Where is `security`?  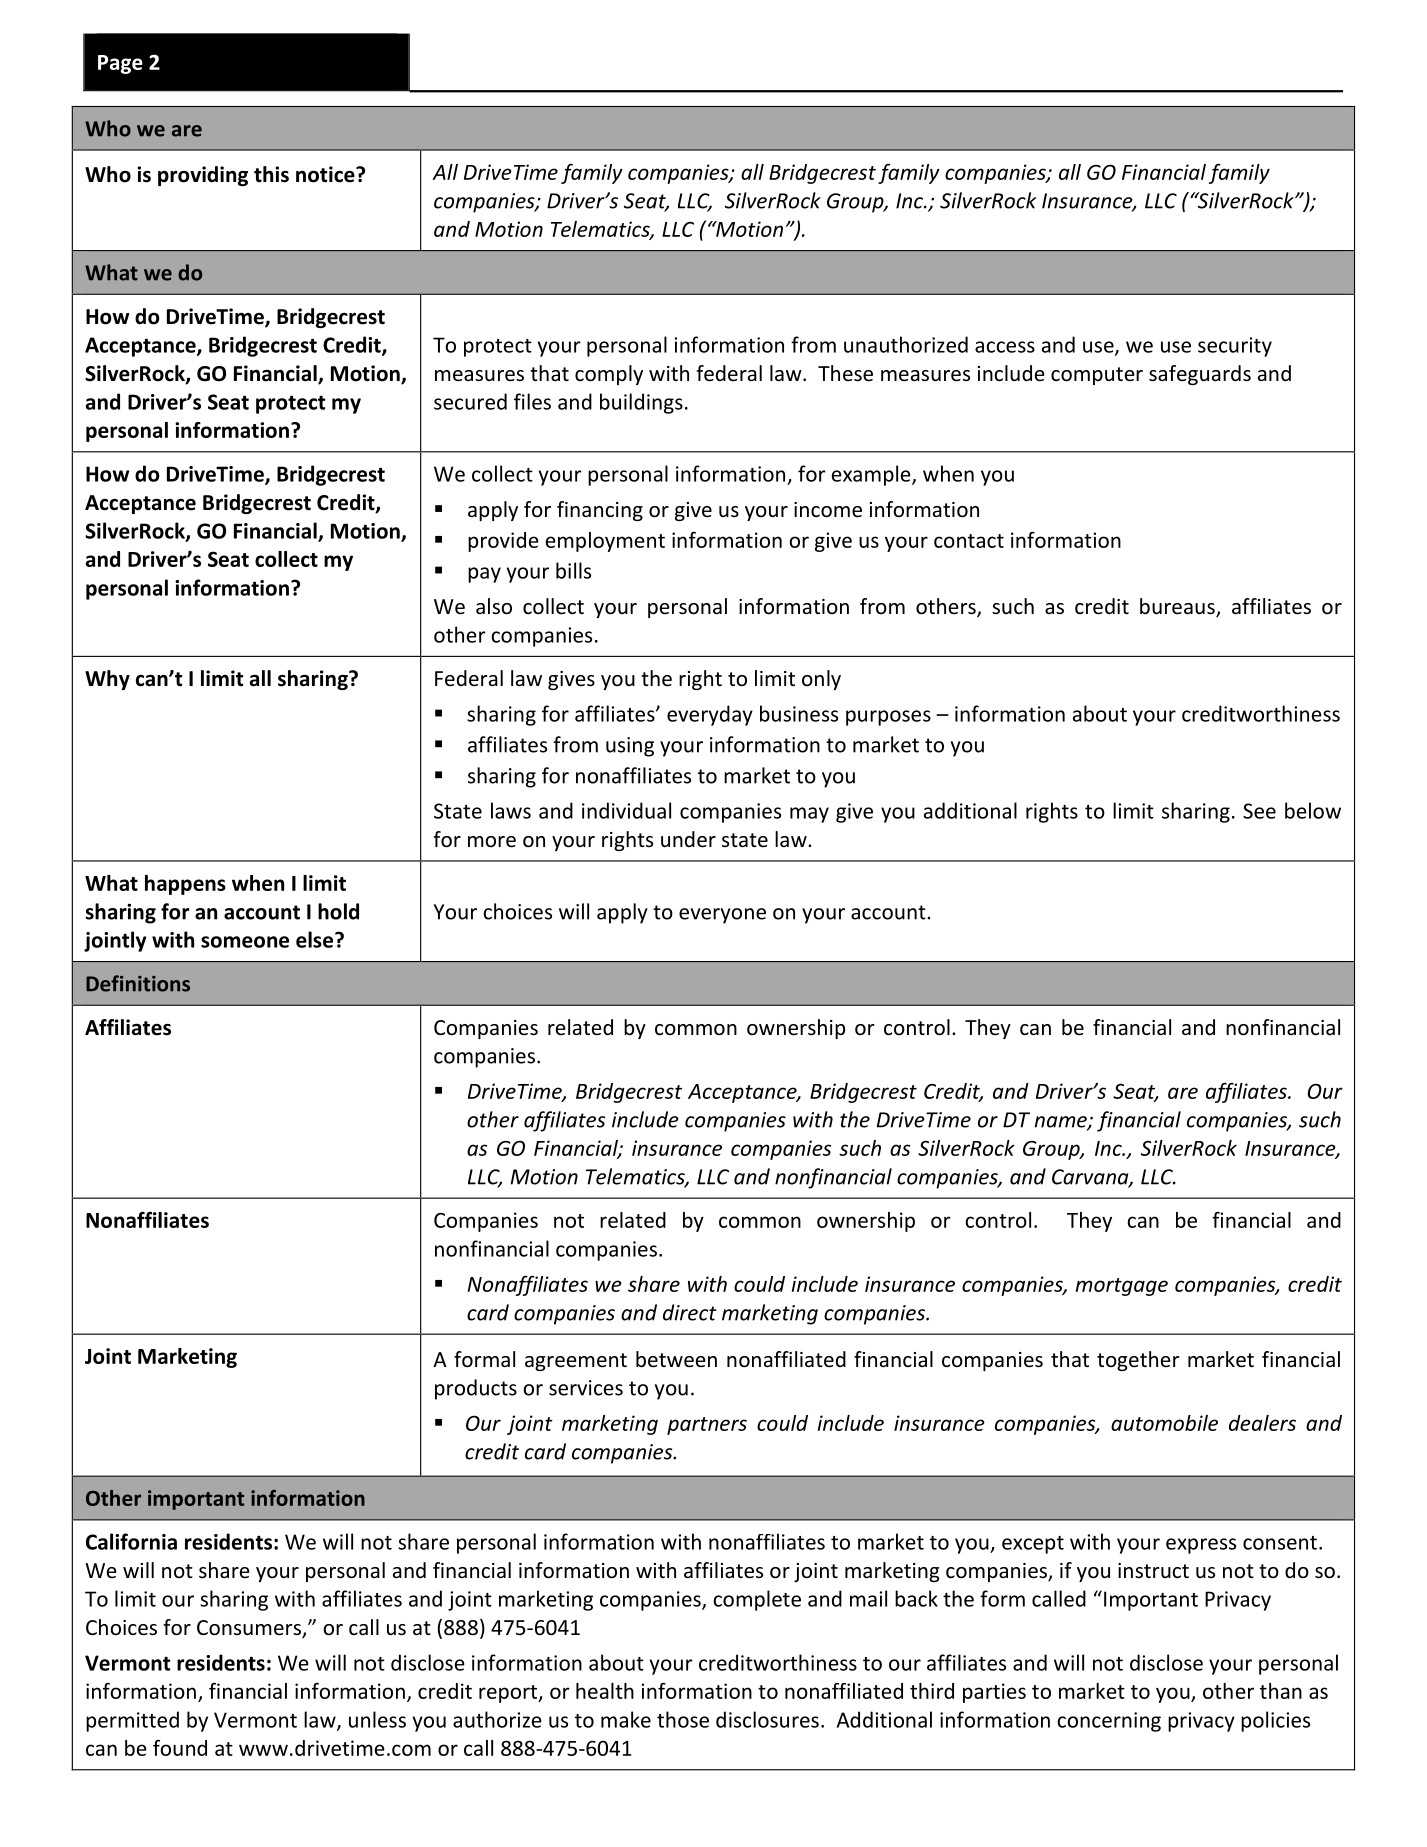
security is located at coordinates (1235, 347).
